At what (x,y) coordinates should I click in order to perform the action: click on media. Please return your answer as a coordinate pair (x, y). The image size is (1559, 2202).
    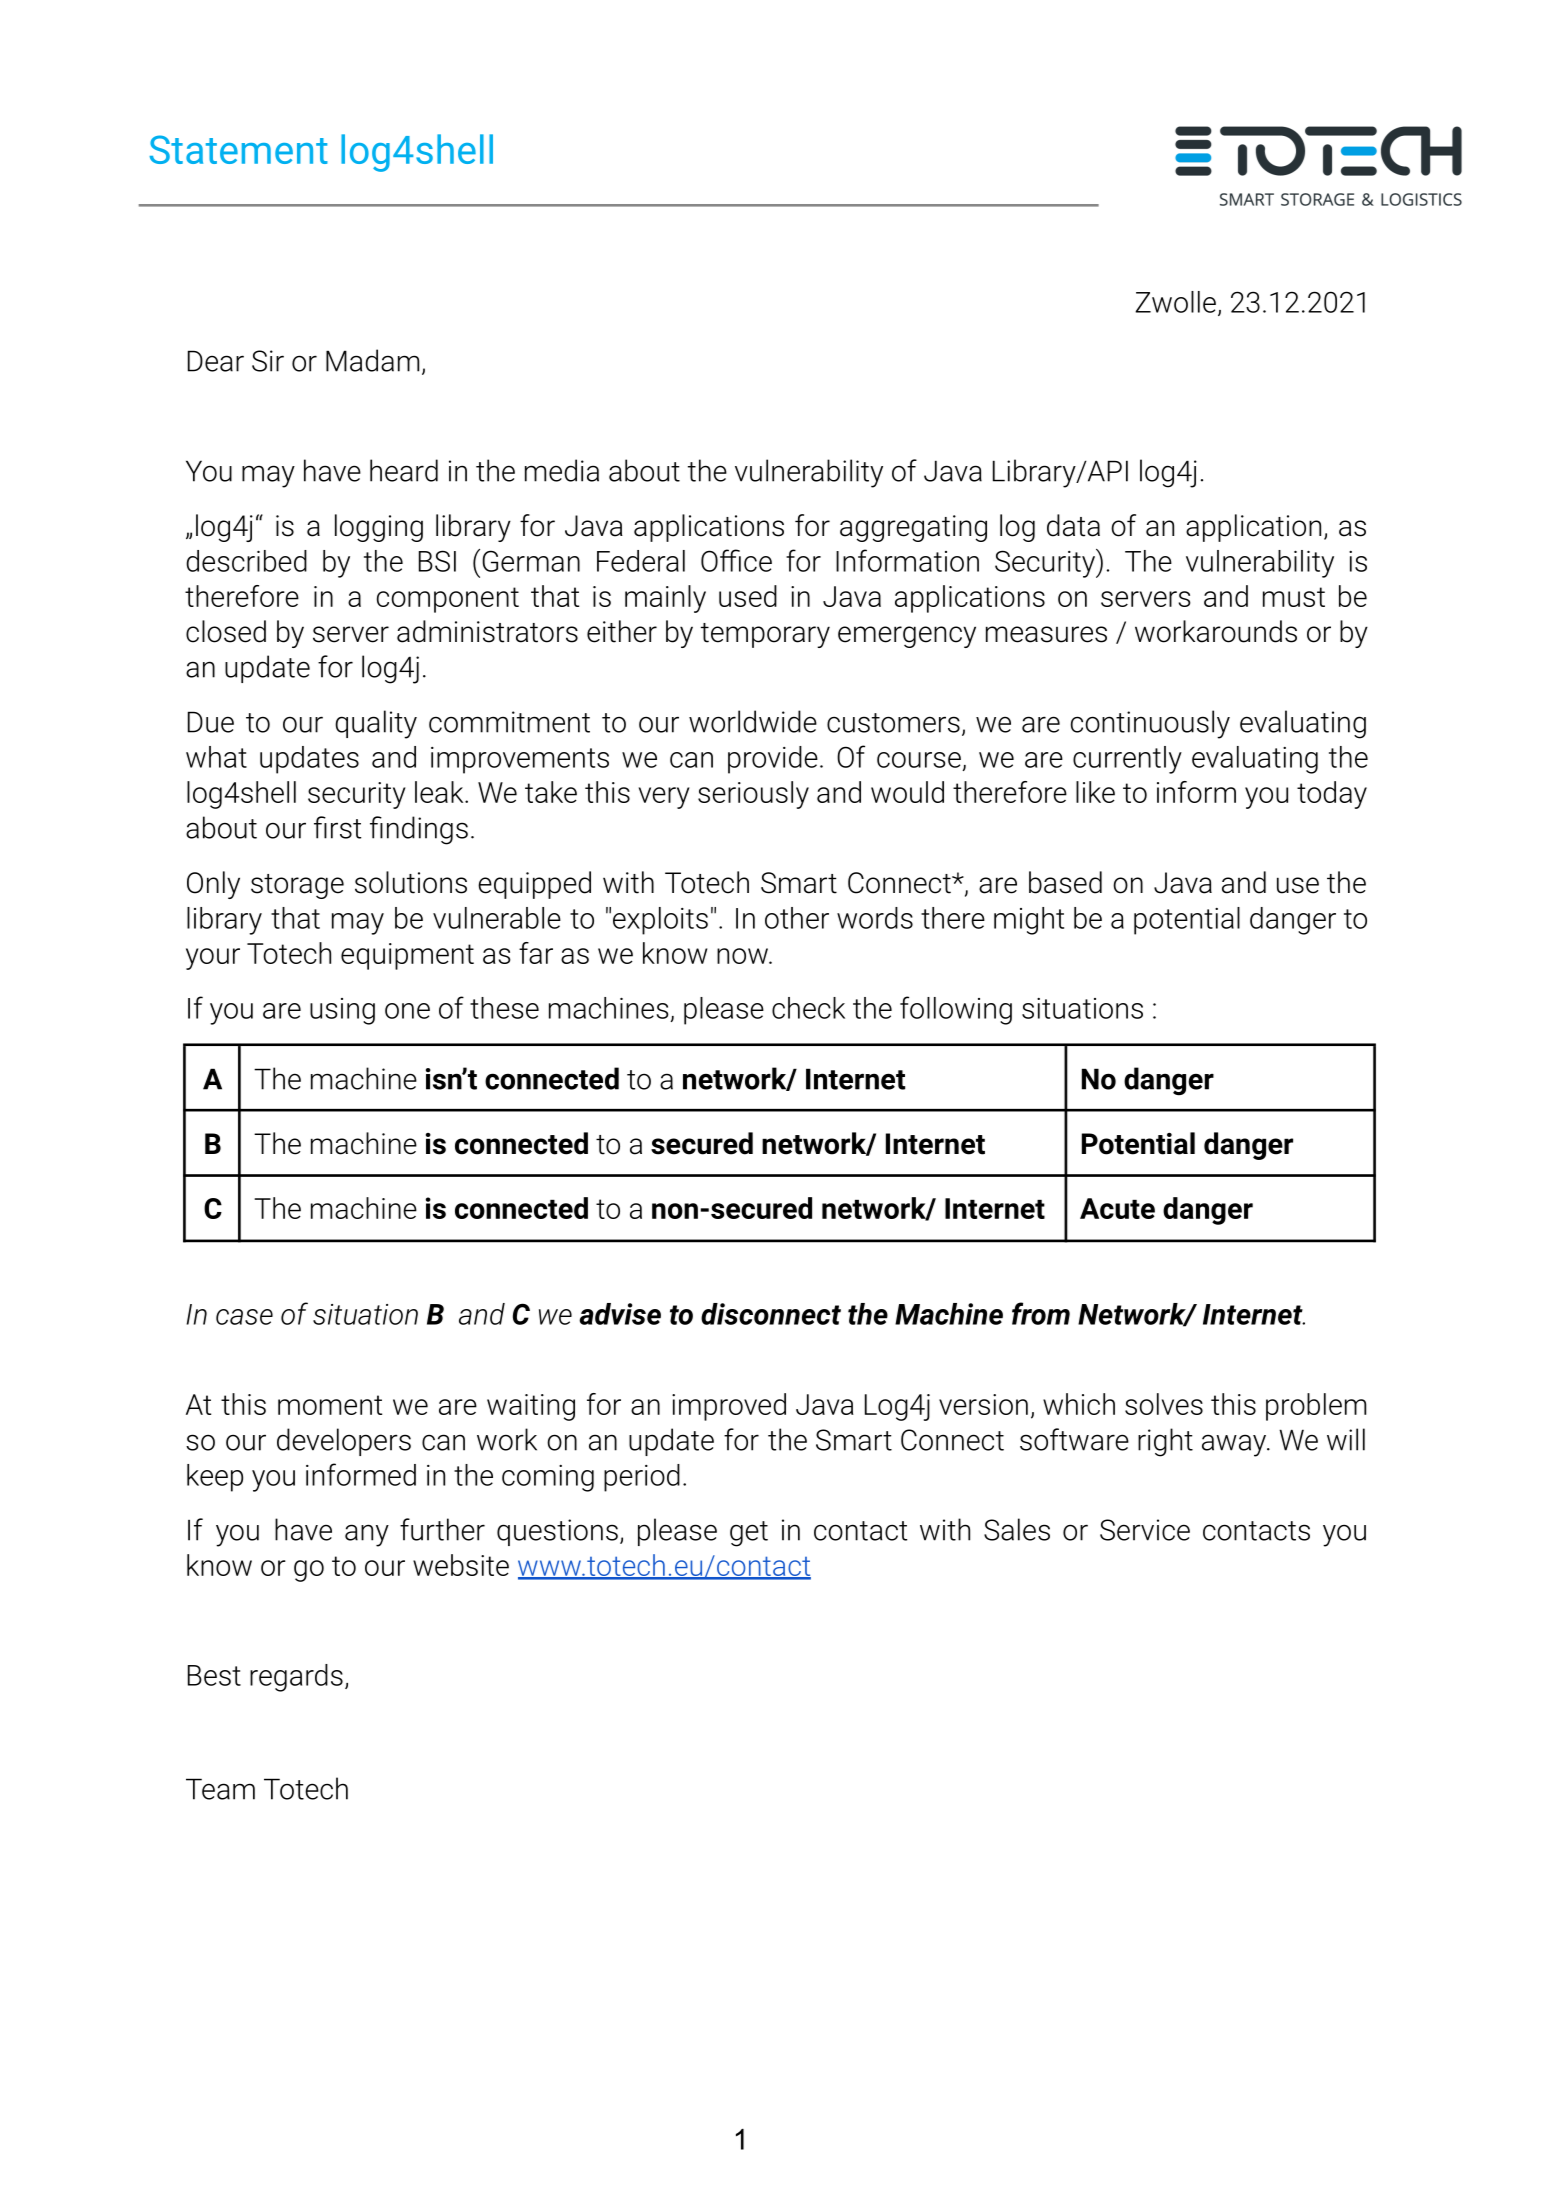
    Looking at the image, I should click on (562, 470).
